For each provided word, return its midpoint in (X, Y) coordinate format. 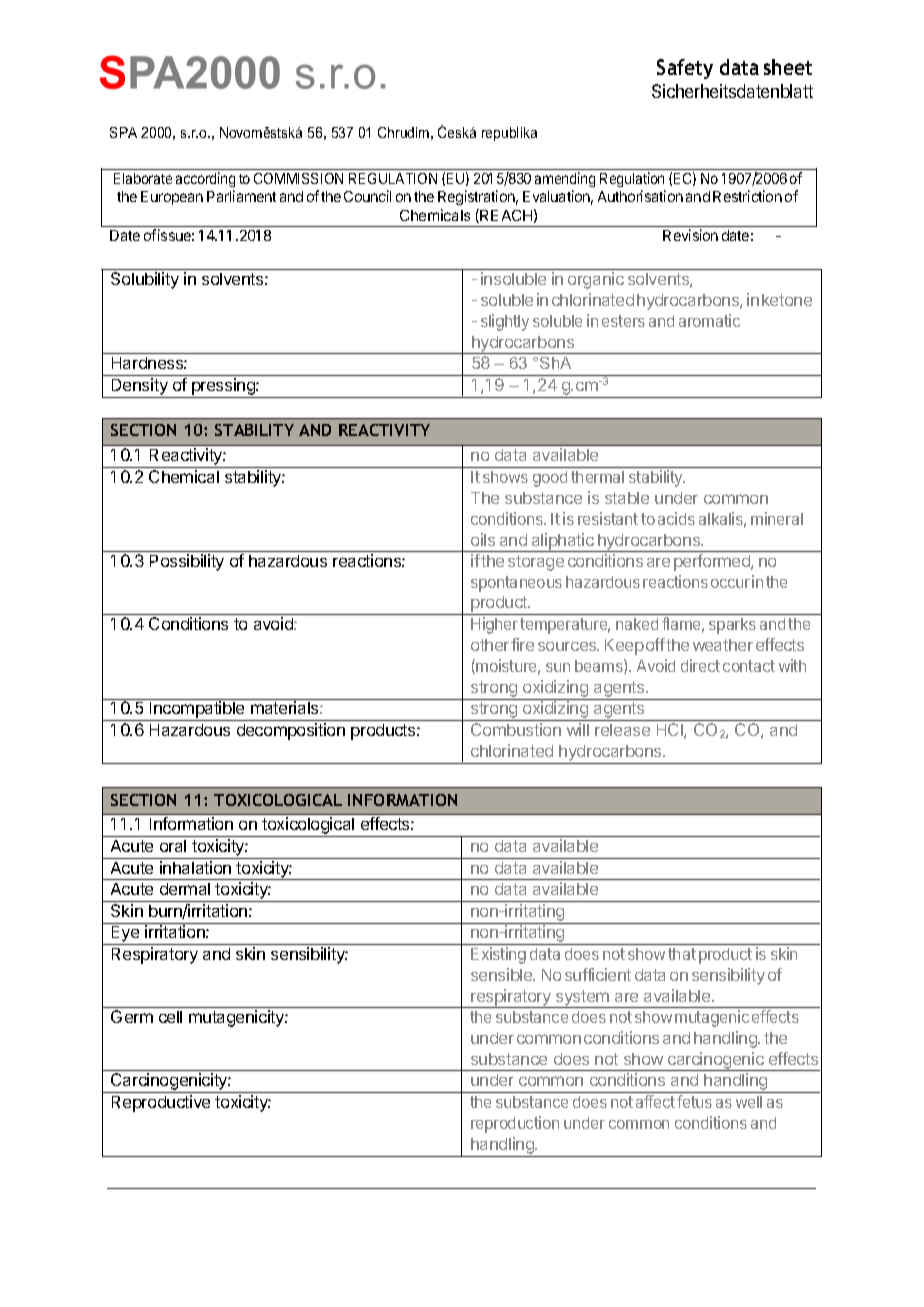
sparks (732, 626)
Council (367, 196)
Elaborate (143, 178)
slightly (505, 322)
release (622, 730)
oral (173, 846)
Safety (685, 69)
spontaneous (516, 584)
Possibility (187, 562)
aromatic (709, 320)
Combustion (516, 729)
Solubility (145, 280)
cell (170, 1017)
